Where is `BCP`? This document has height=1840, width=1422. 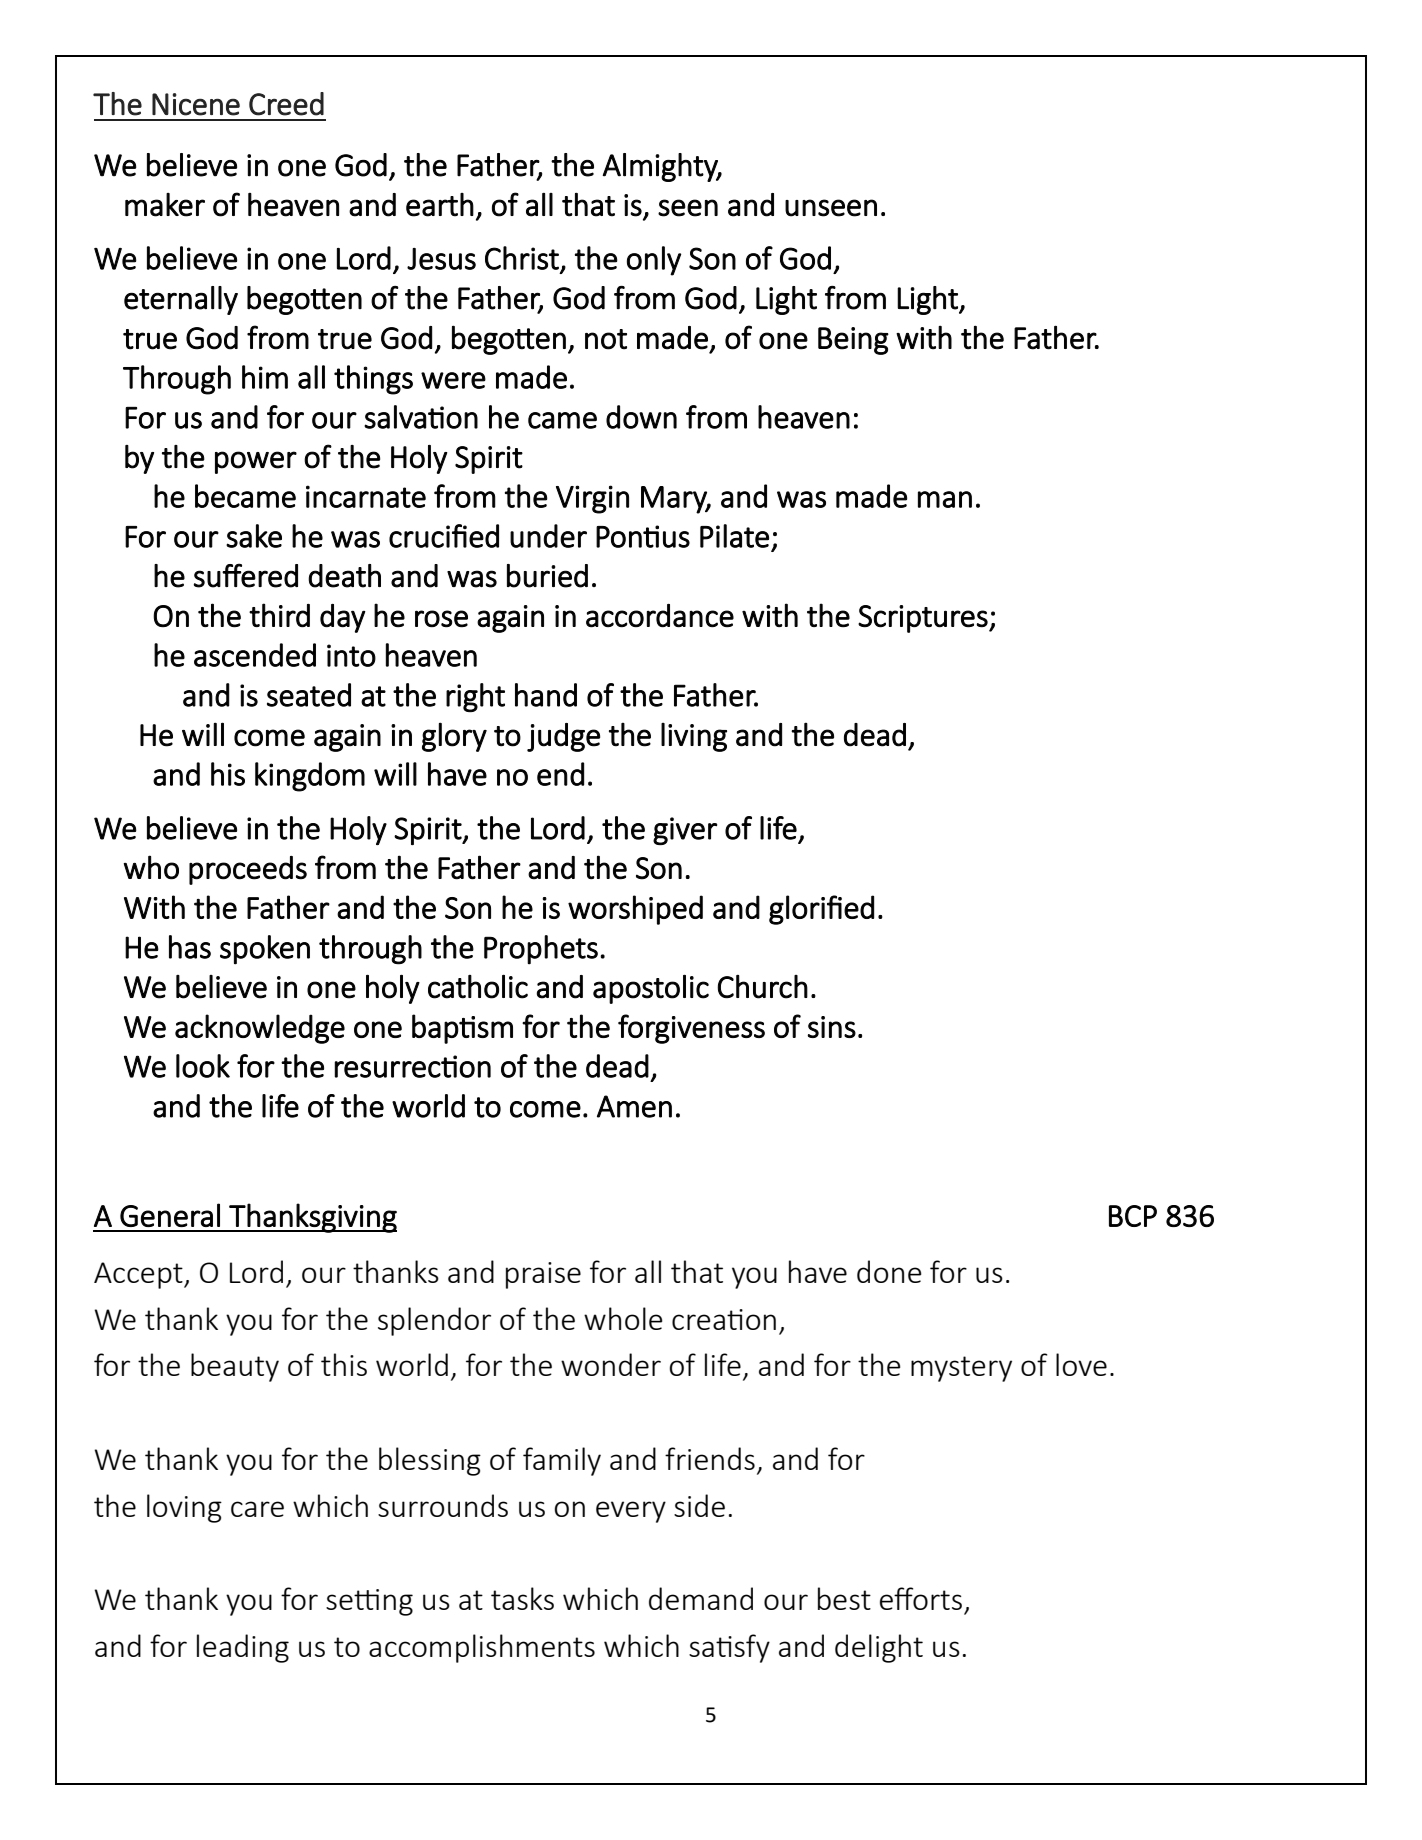
BCP is located at coordinates (1133, 1216).
